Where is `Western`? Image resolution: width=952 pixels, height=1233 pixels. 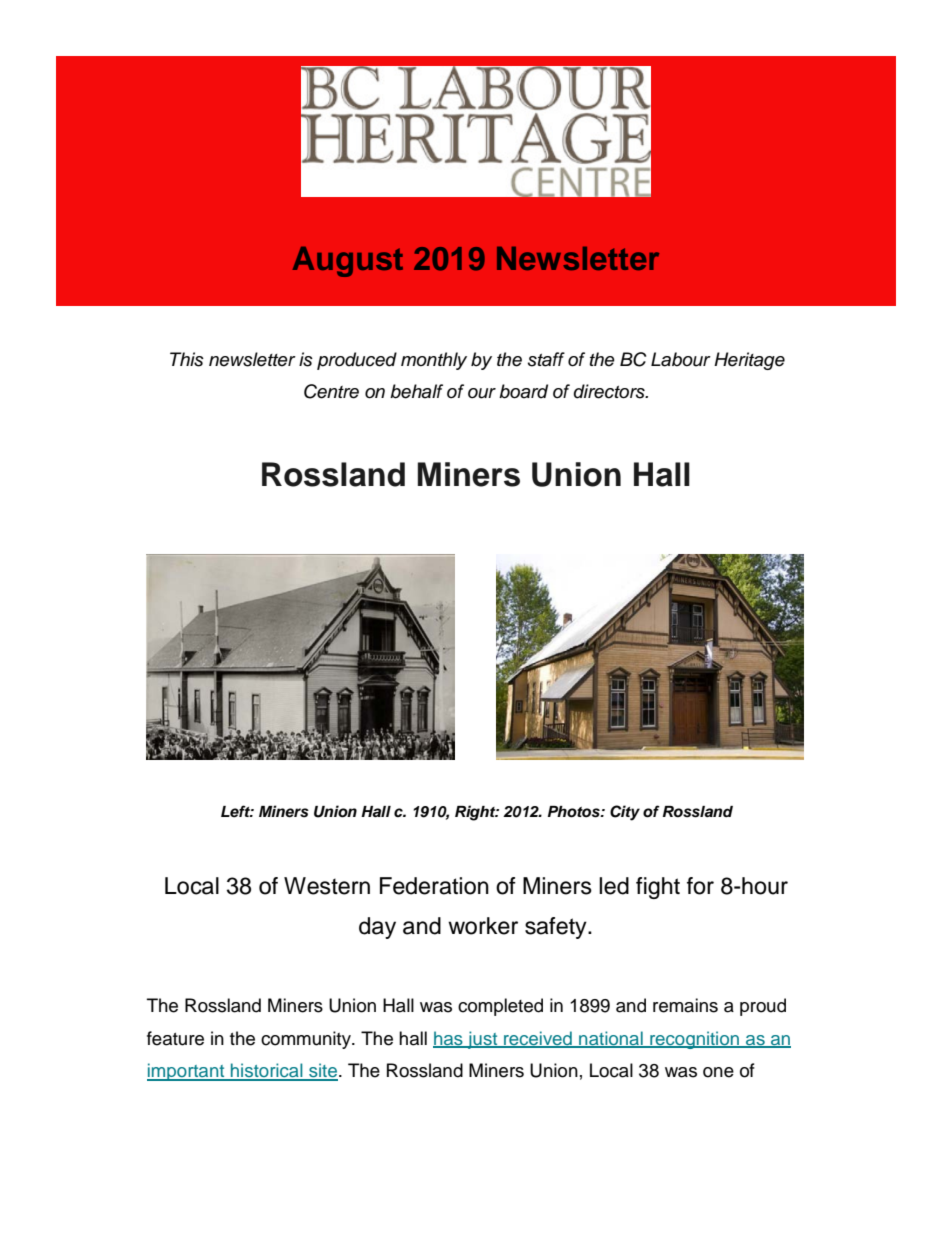 Western is located at coordinates (327, 886).
